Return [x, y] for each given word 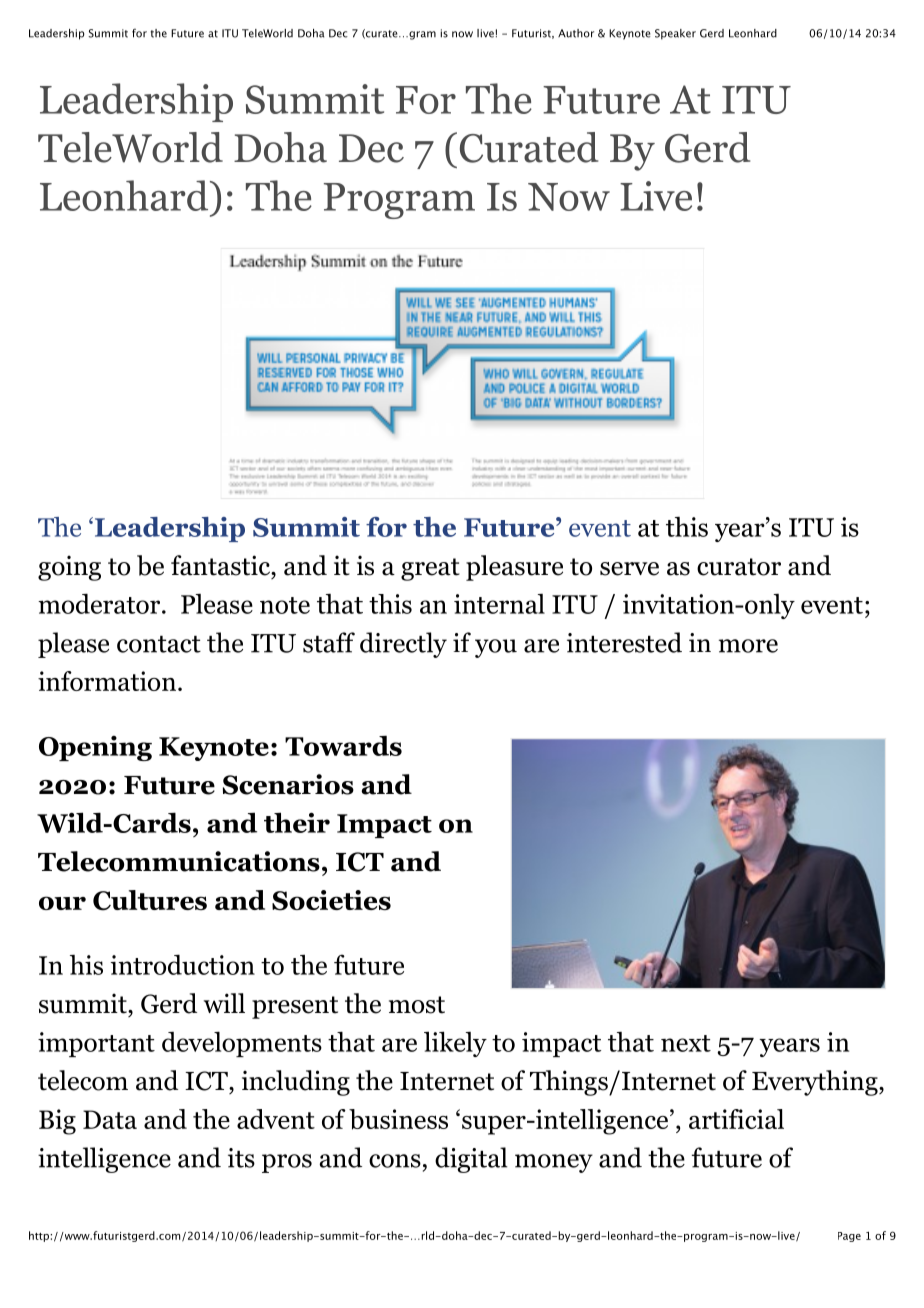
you [496, 648]
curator [739, 567]
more [748, 646]
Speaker [675, 34]
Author [576, 33]
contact [159, 644]
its [241, 1158]
